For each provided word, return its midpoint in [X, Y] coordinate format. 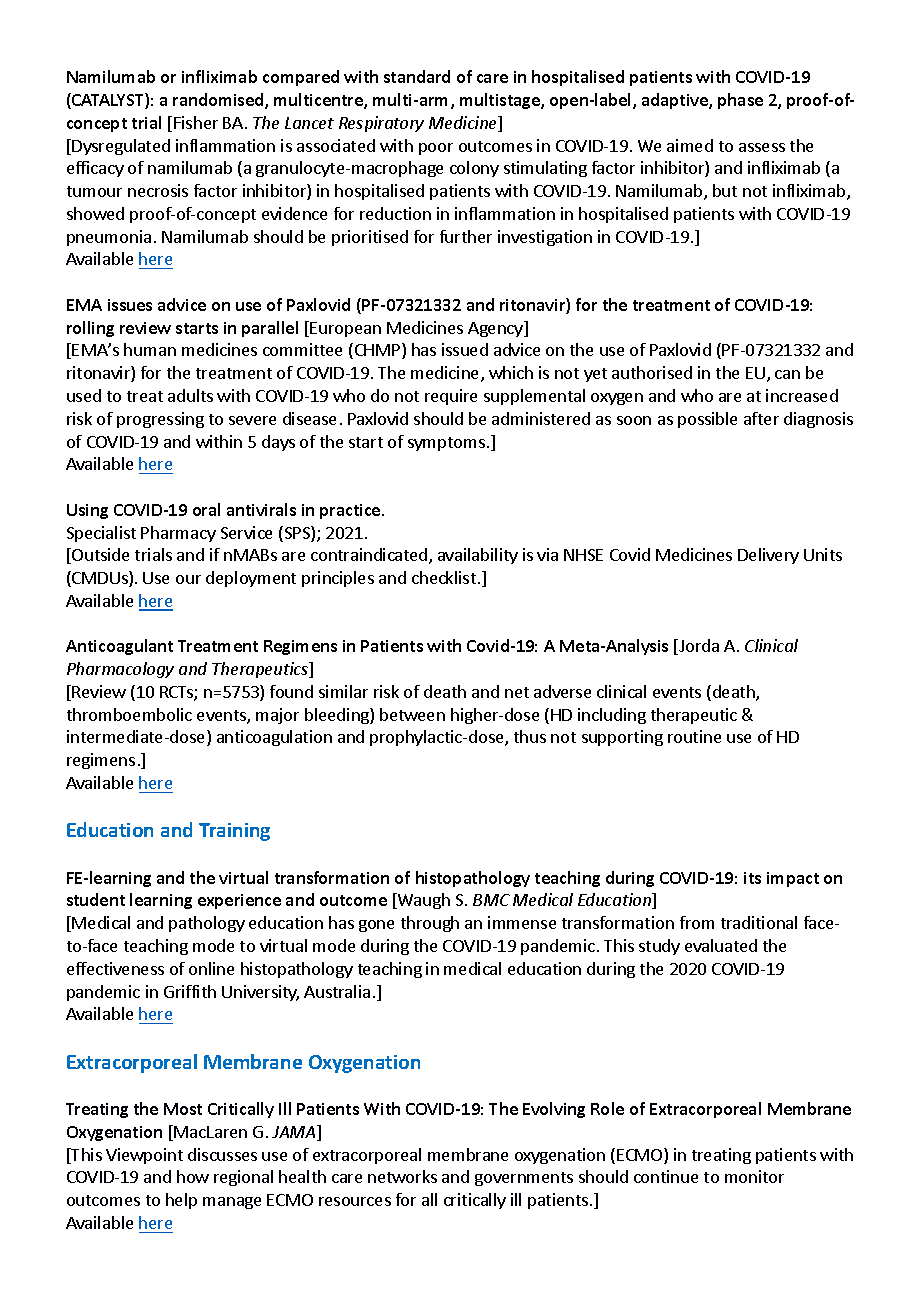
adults [190, 395]
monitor [754, 1176]
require [451, 397]
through [430, 924]
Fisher [196, 122]
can [787, 374]
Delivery [768, 556]
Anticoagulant [119, 647]
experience [239, 901]
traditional [759, 922]
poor [436, 149]
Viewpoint [144, 1156]
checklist [444, 577]
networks [402, 1176]
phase [740, 101]
